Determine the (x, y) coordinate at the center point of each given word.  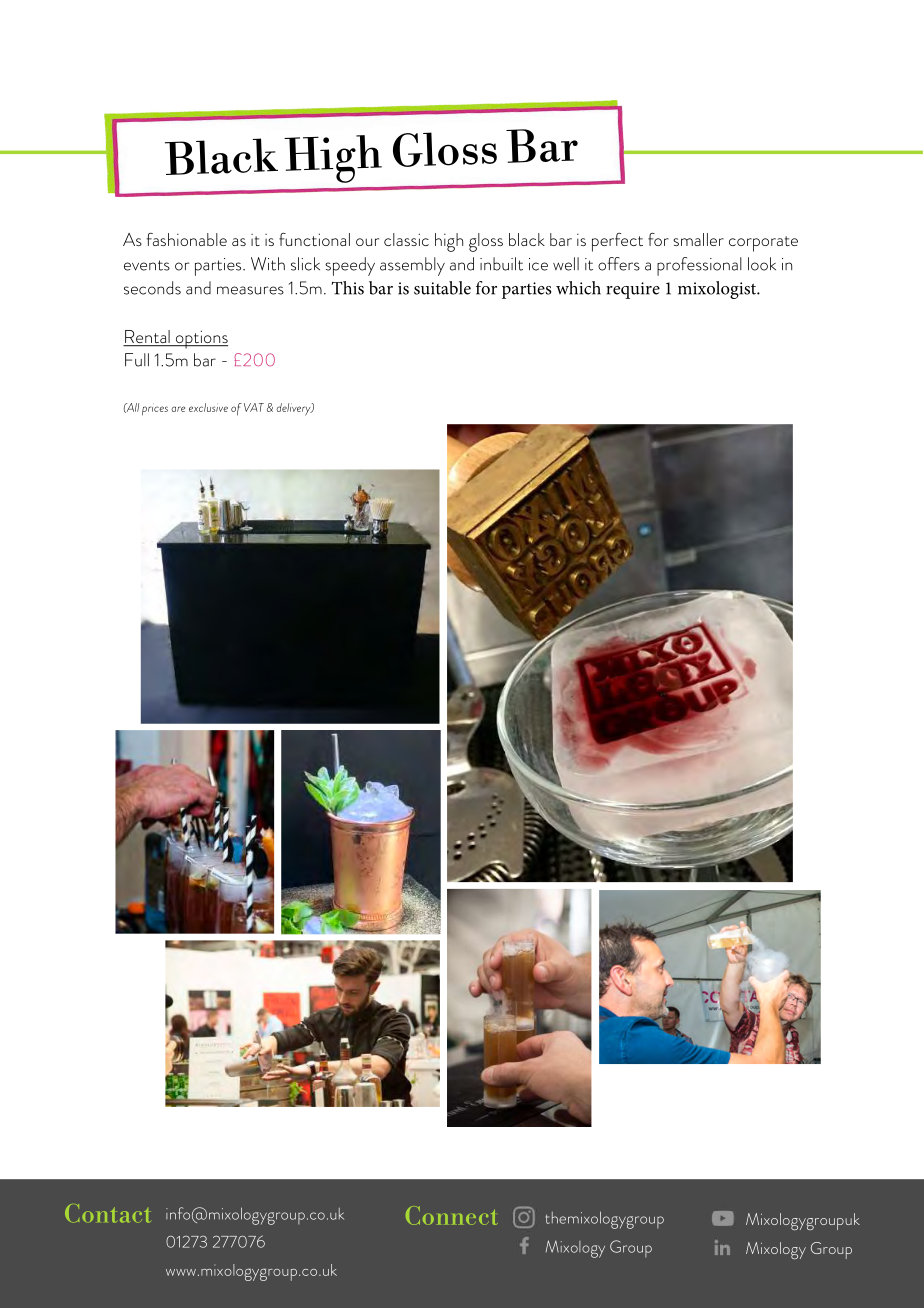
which (578, 288)
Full (137, 360)
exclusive (208, 407)
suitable (442, 288)
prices (155, 409)
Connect (452, 1215)
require (633, 290)
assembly (412, 266)
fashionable (187, 239)
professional (699, 266)
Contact (108, 1213)
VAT (254, 407)
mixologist (718, 290)
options (200, 339)
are (178, 409)
